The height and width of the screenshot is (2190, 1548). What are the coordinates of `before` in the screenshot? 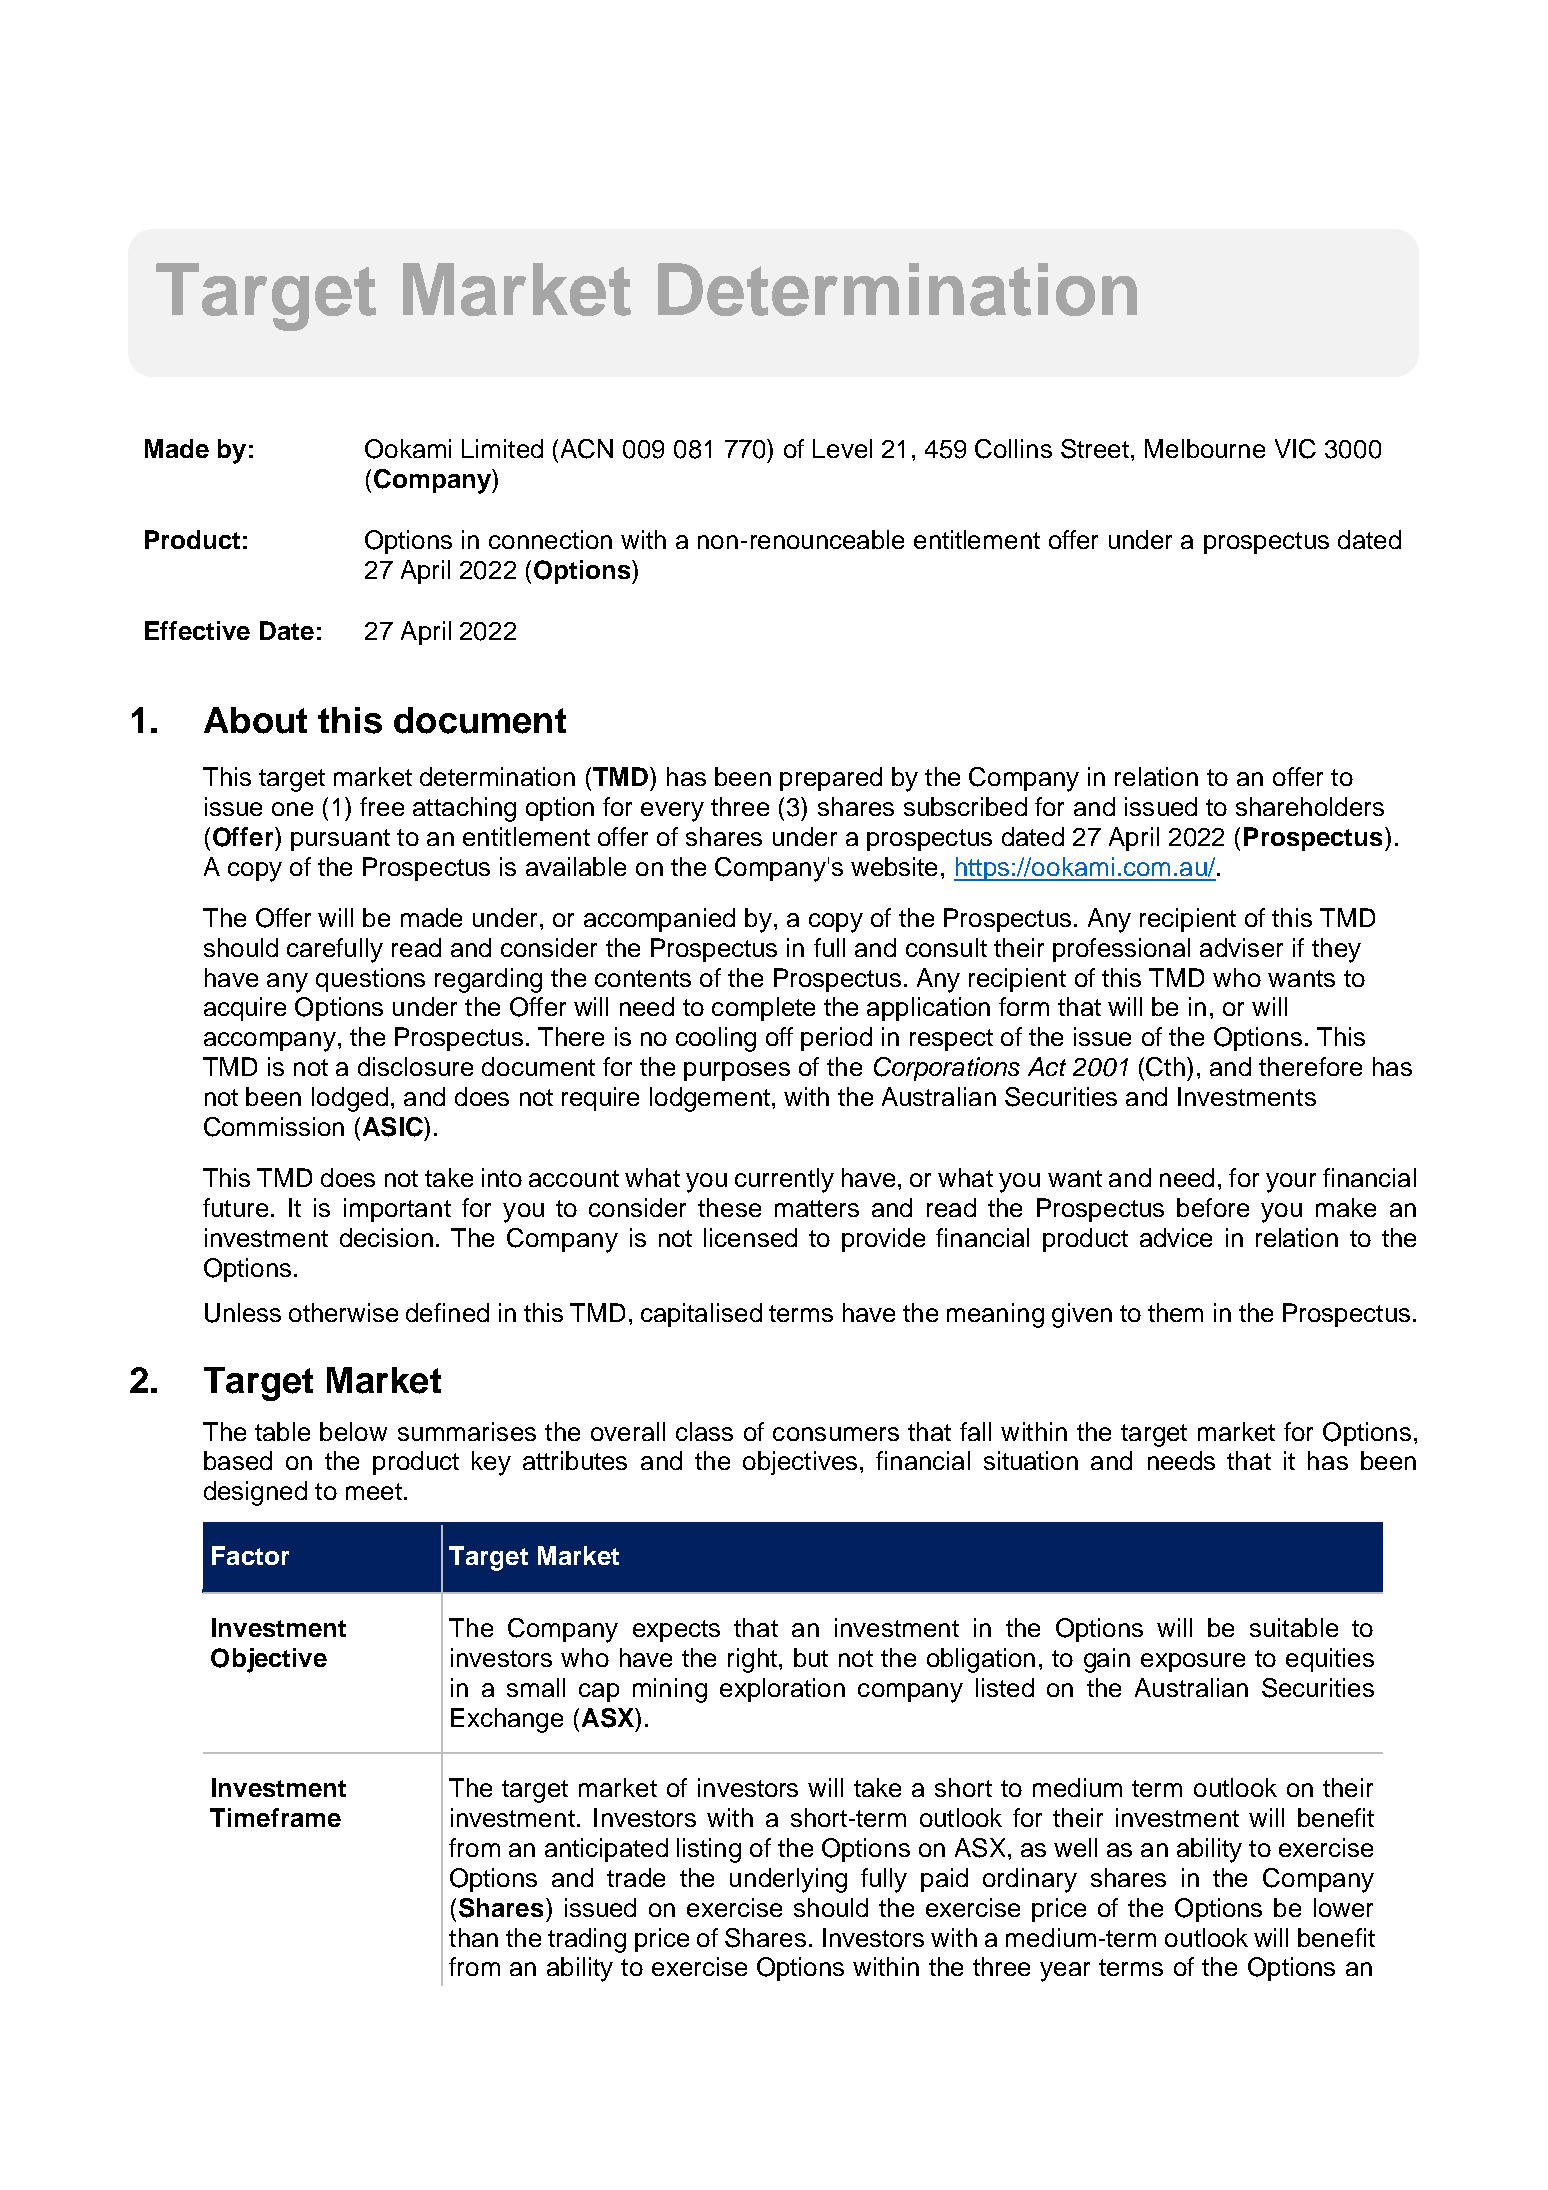 It's located at (1213, 1207).
